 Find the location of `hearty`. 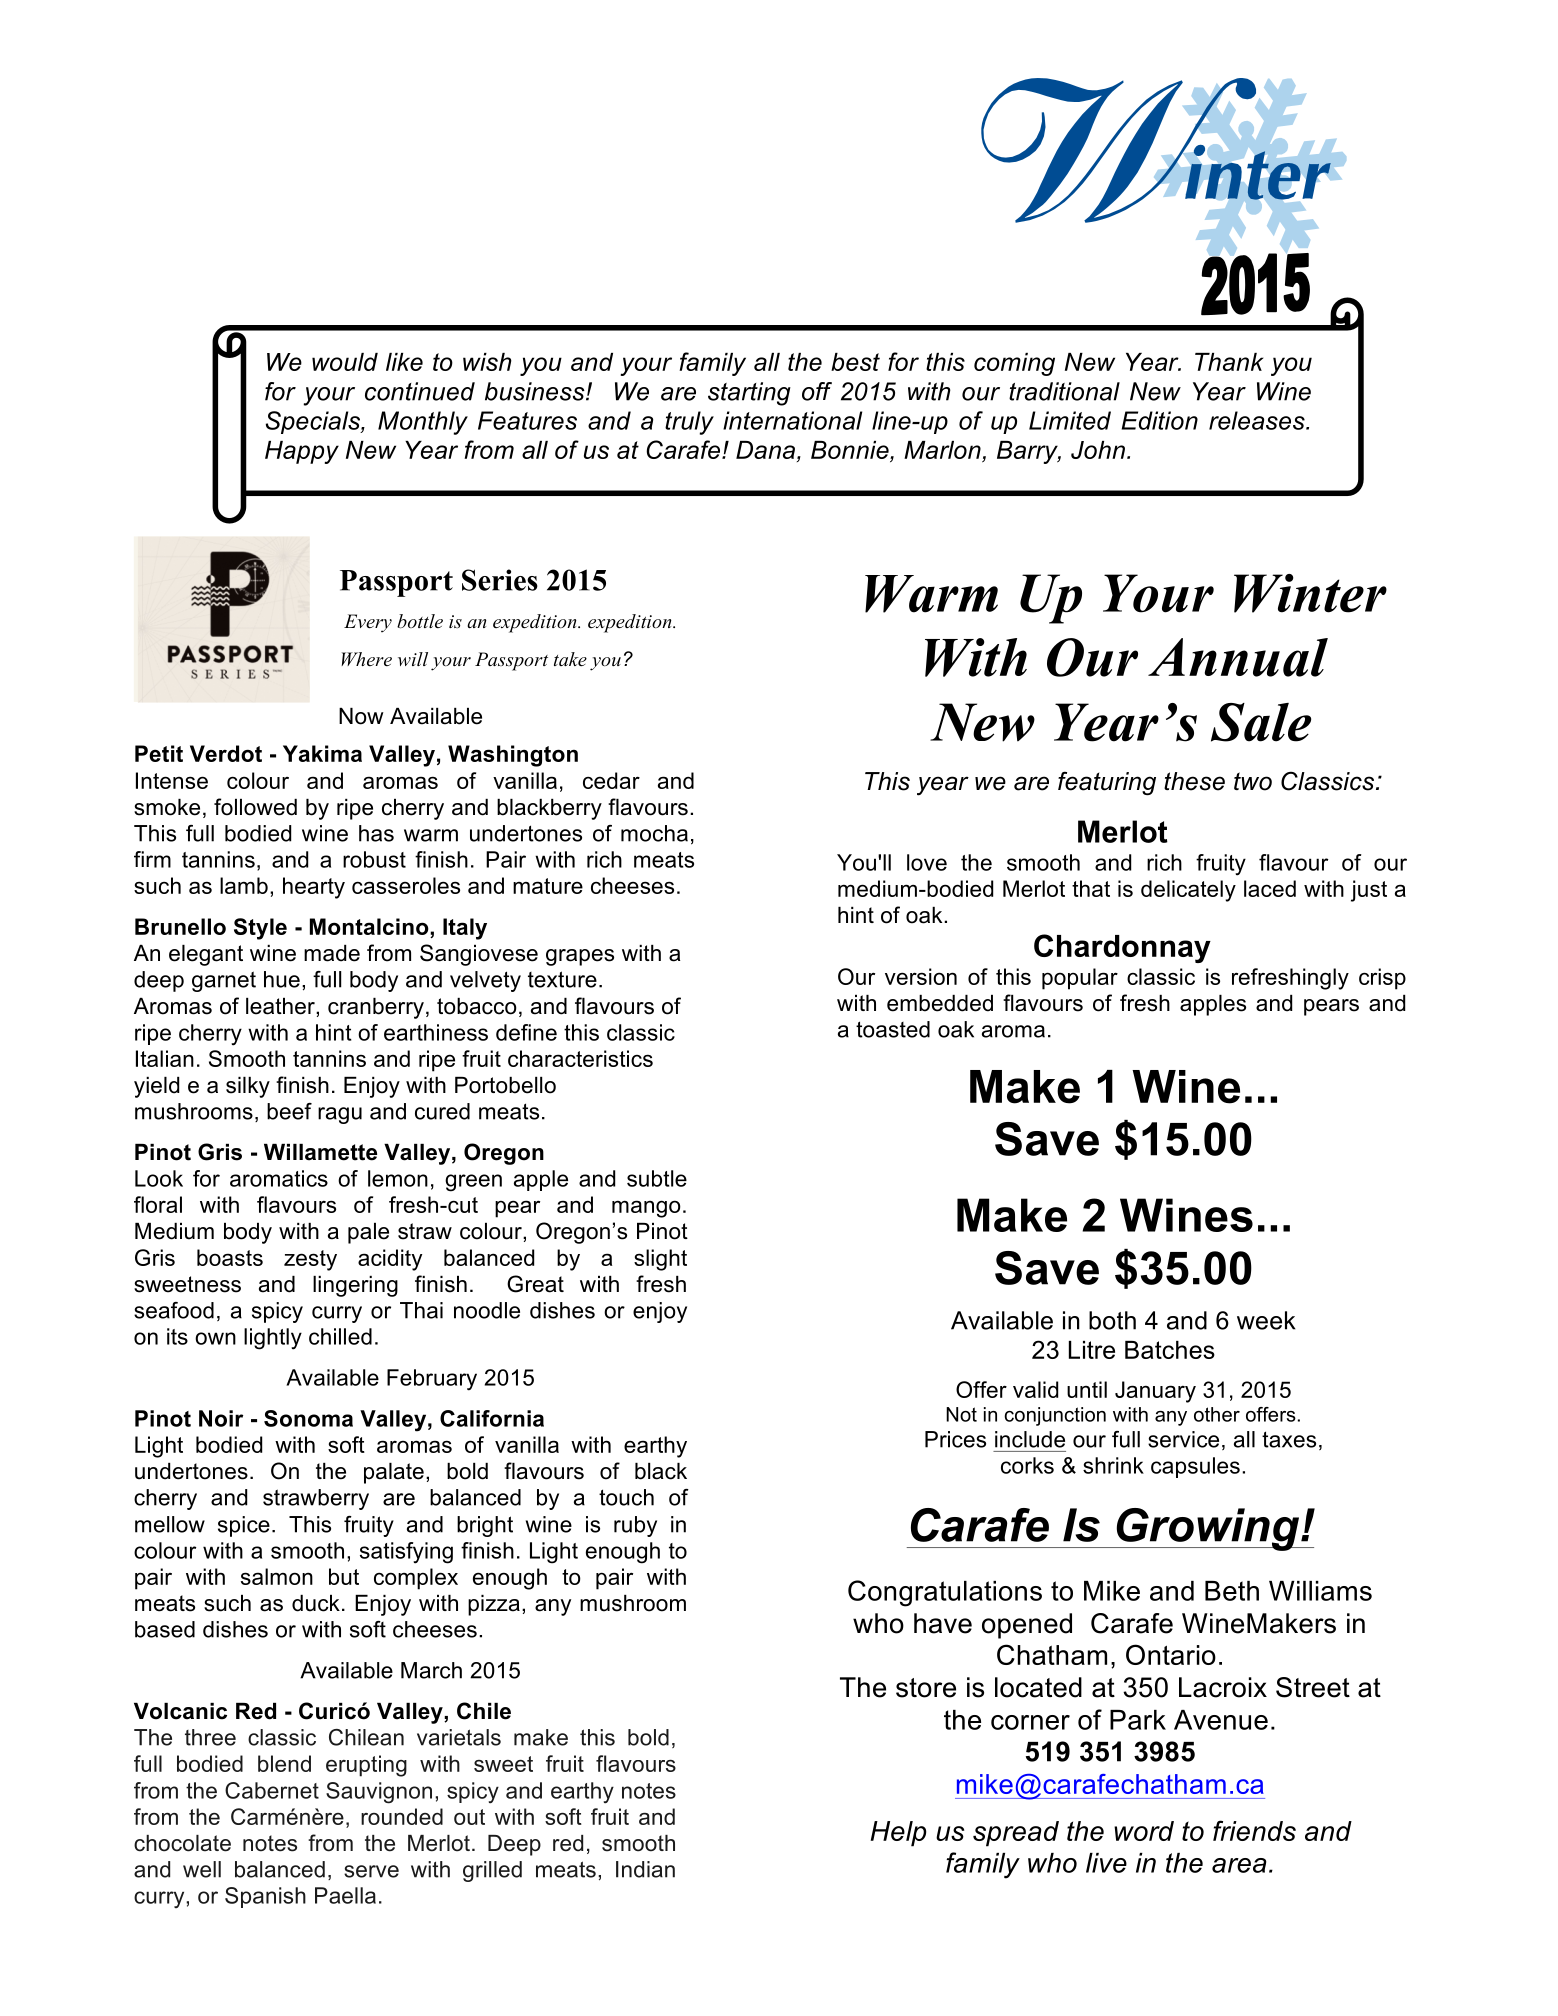

hearty is located at coordinates (314, 888).
